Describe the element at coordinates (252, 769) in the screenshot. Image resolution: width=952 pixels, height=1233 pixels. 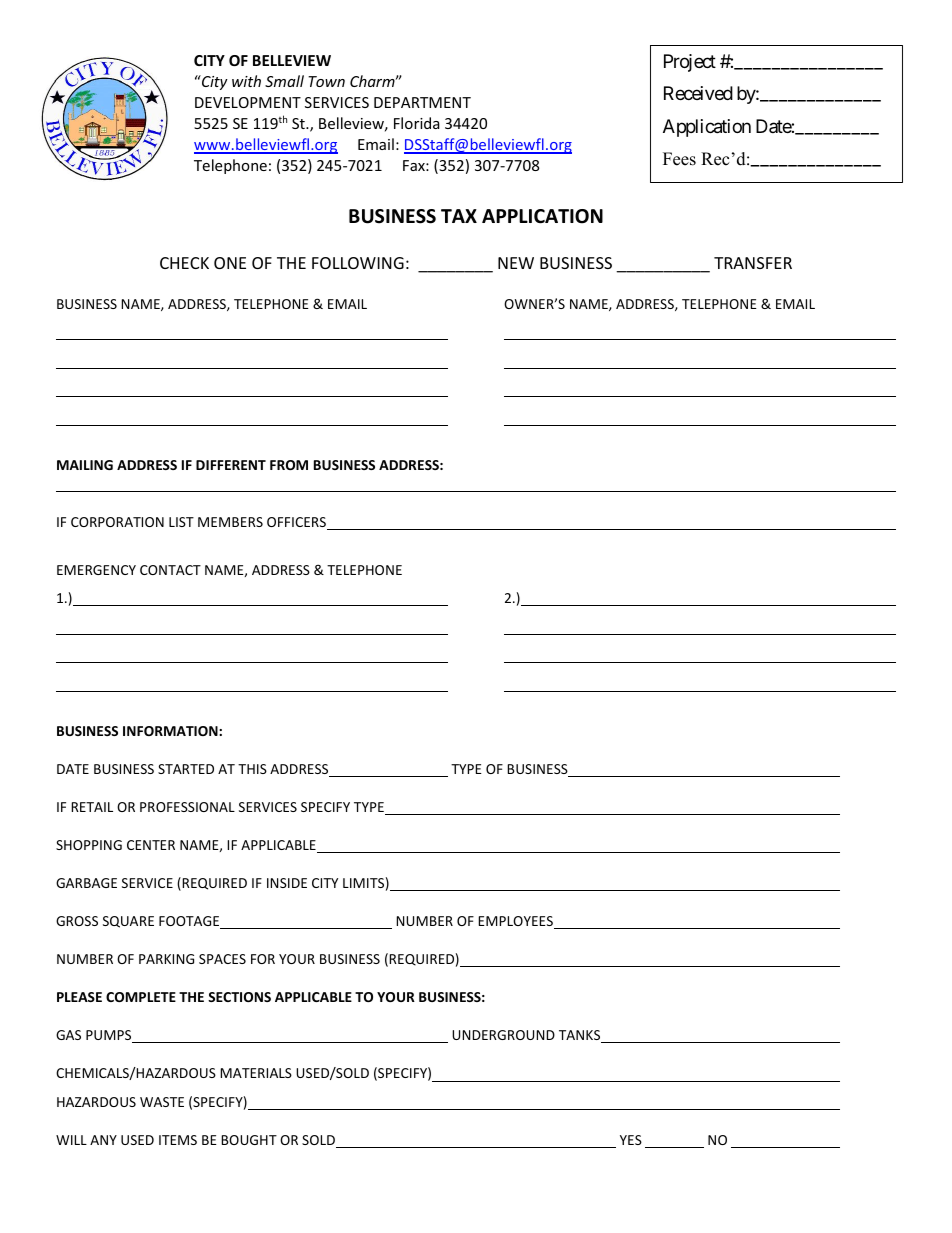
I see `THIS` at that location.
